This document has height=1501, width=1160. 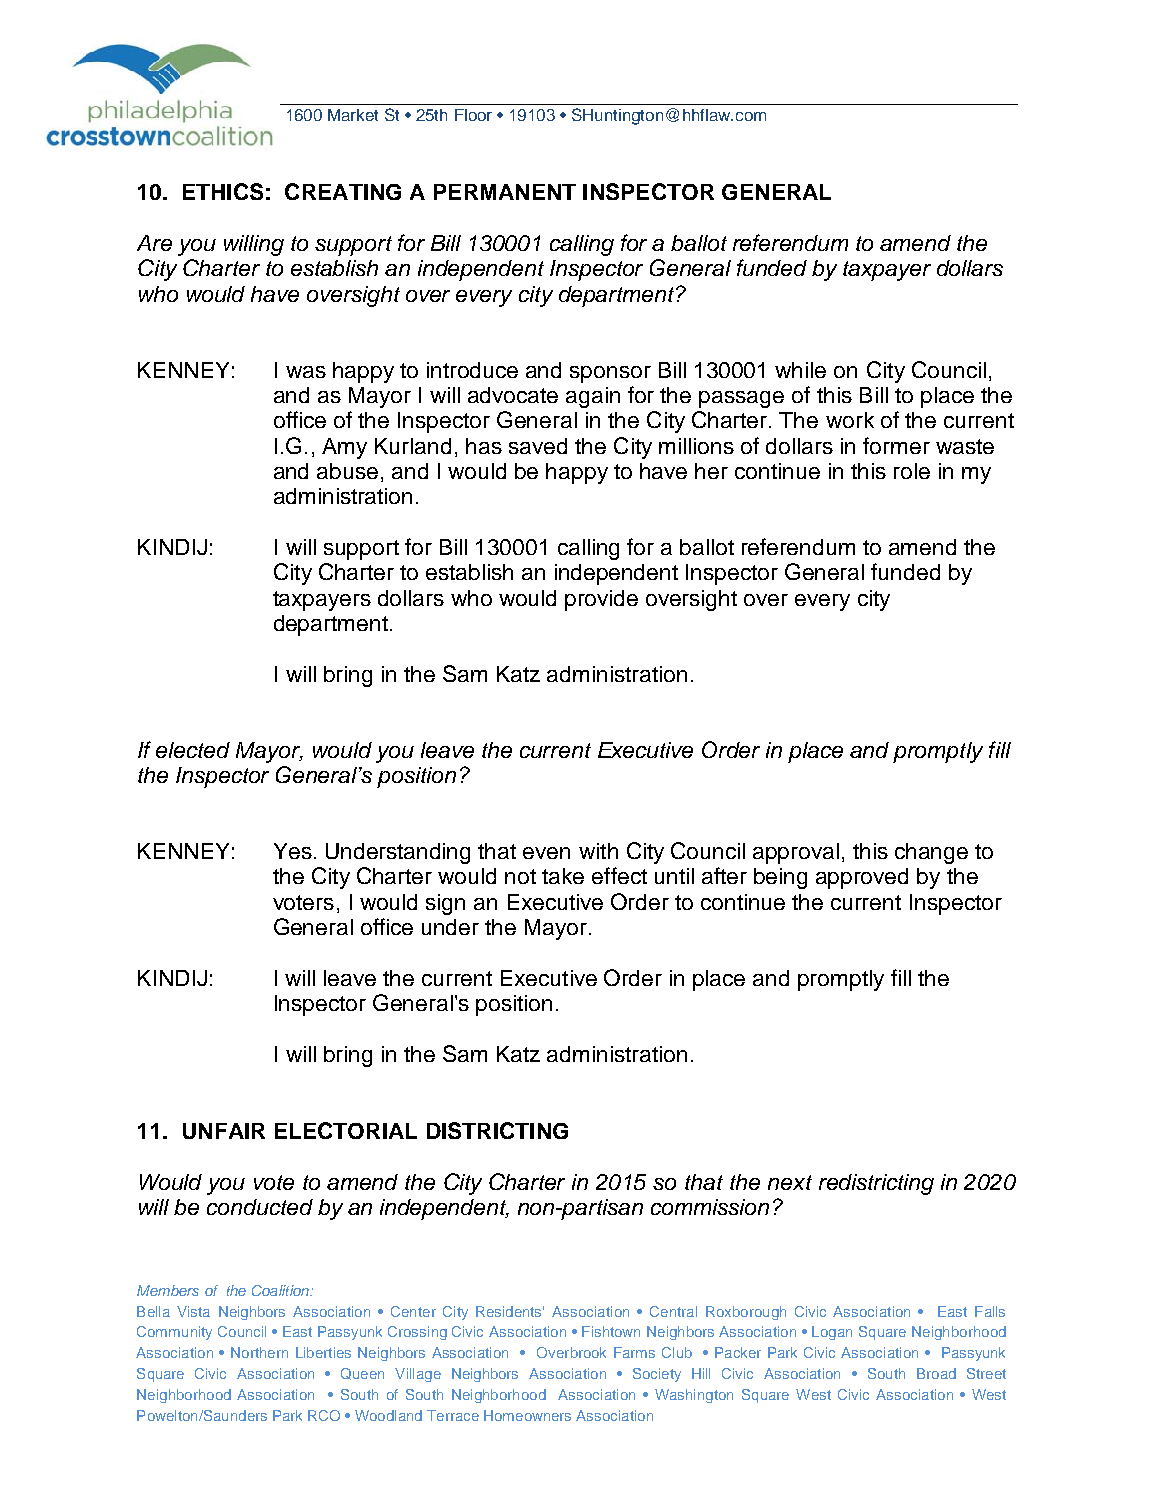 What do you see at coordinates (800, 370) in the document?
I see `while` at bounding box center [800, 370].
